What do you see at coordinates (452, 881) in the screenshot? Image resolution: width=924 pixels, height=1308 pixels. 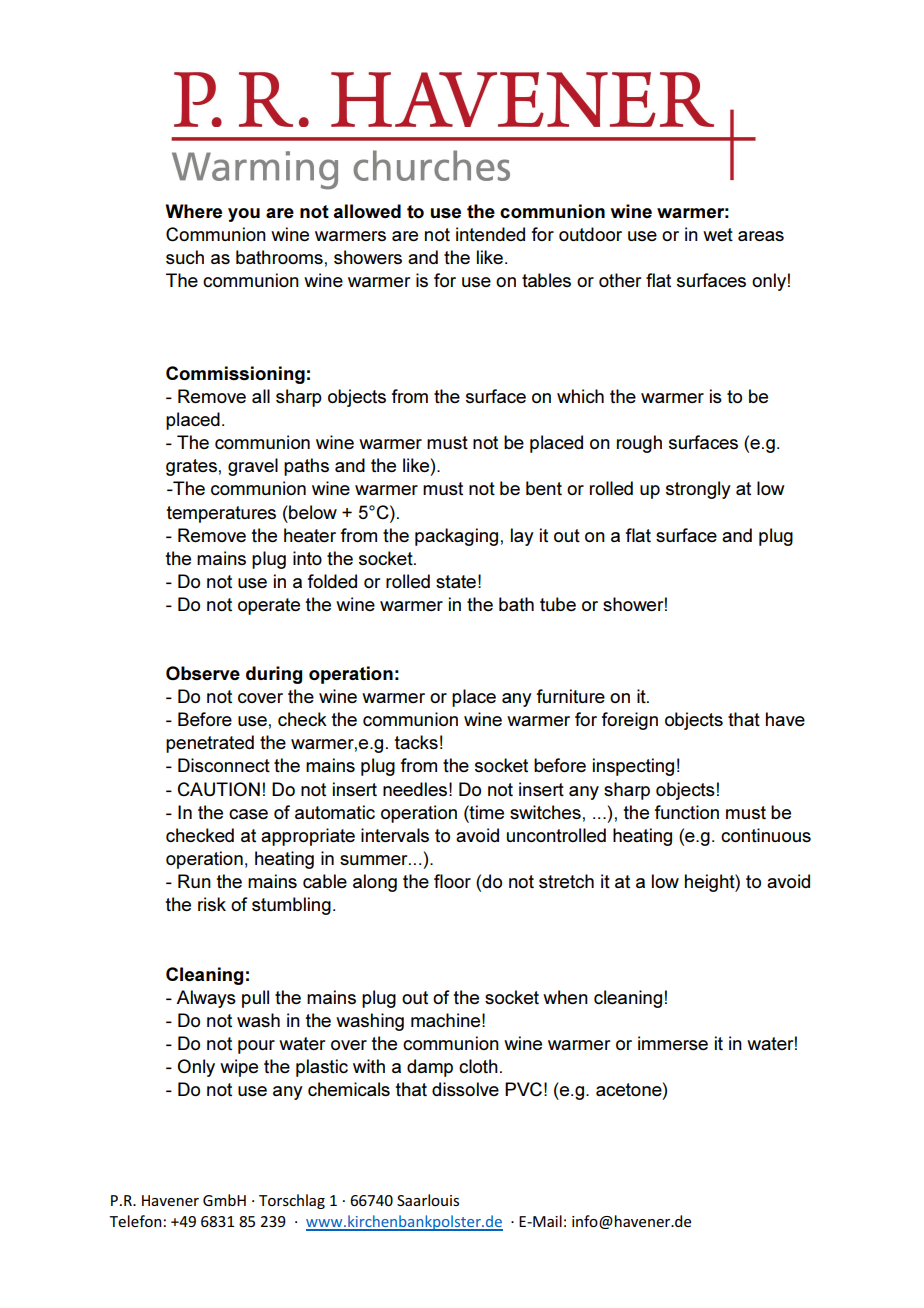 I see `floor` at bounding box center [452, 881].
